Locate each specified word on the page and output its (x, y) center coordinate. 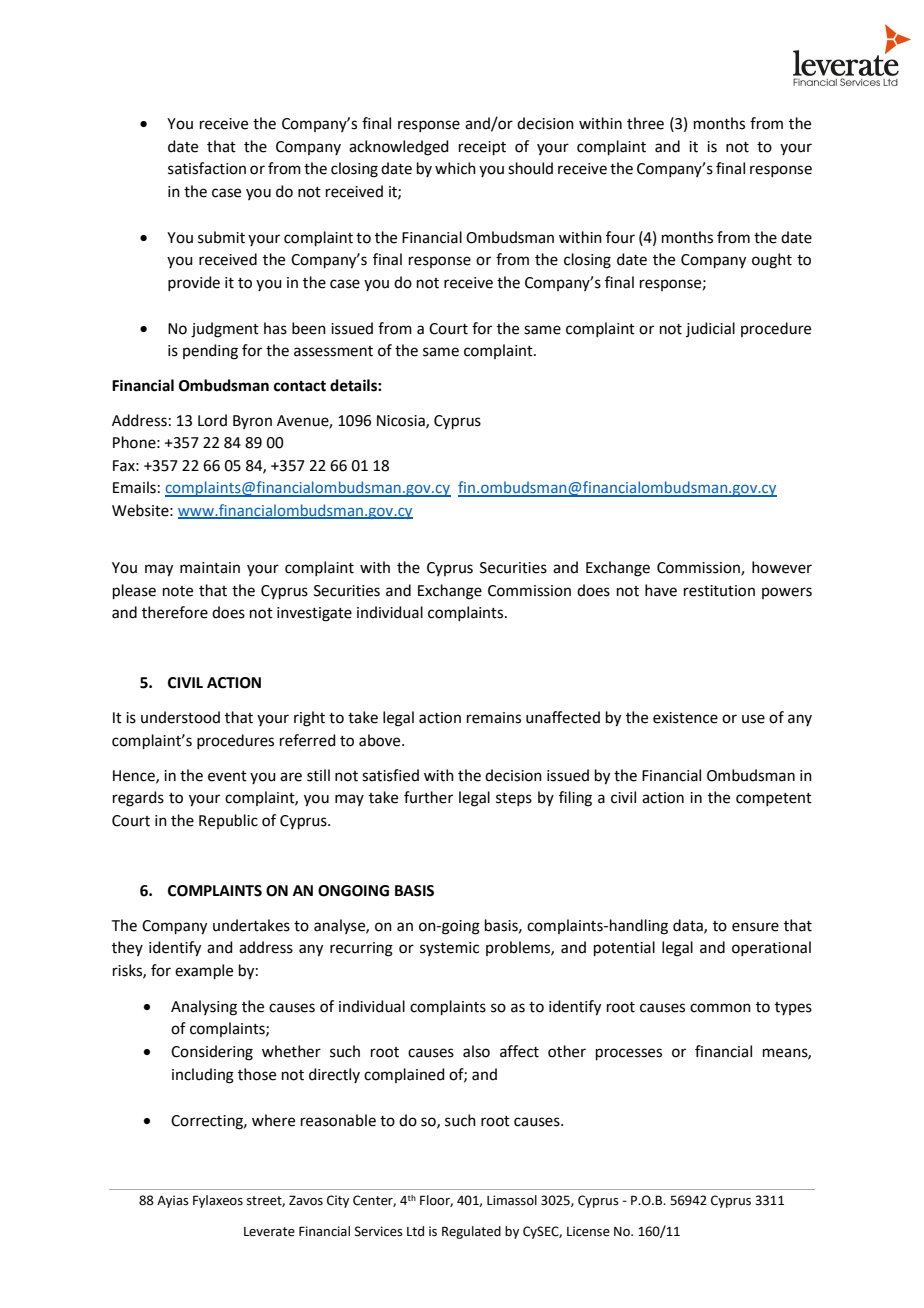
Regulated (471, 1232)
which (455, 168)
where (273, 1120)
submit (221, 237)
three (645, 123)
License (588, 1231)
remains (494, 718)
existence (685, 718)
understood (180, 717)
